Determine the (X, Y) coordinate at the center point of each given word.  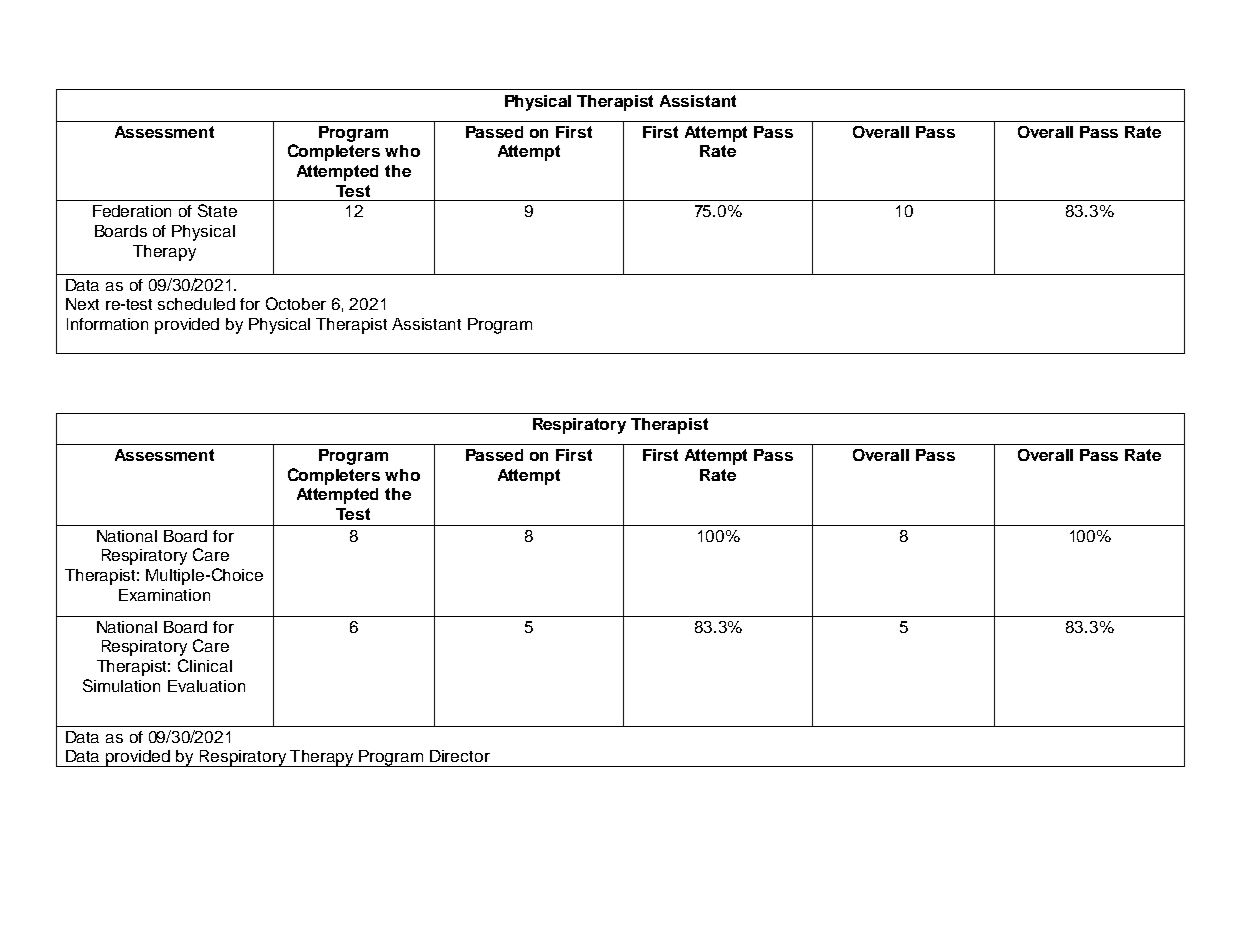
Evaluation (206, 686)
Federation (132, 211)
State (217, 210)
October (296, 303)
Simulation (121, 685)
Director (460, 756)
